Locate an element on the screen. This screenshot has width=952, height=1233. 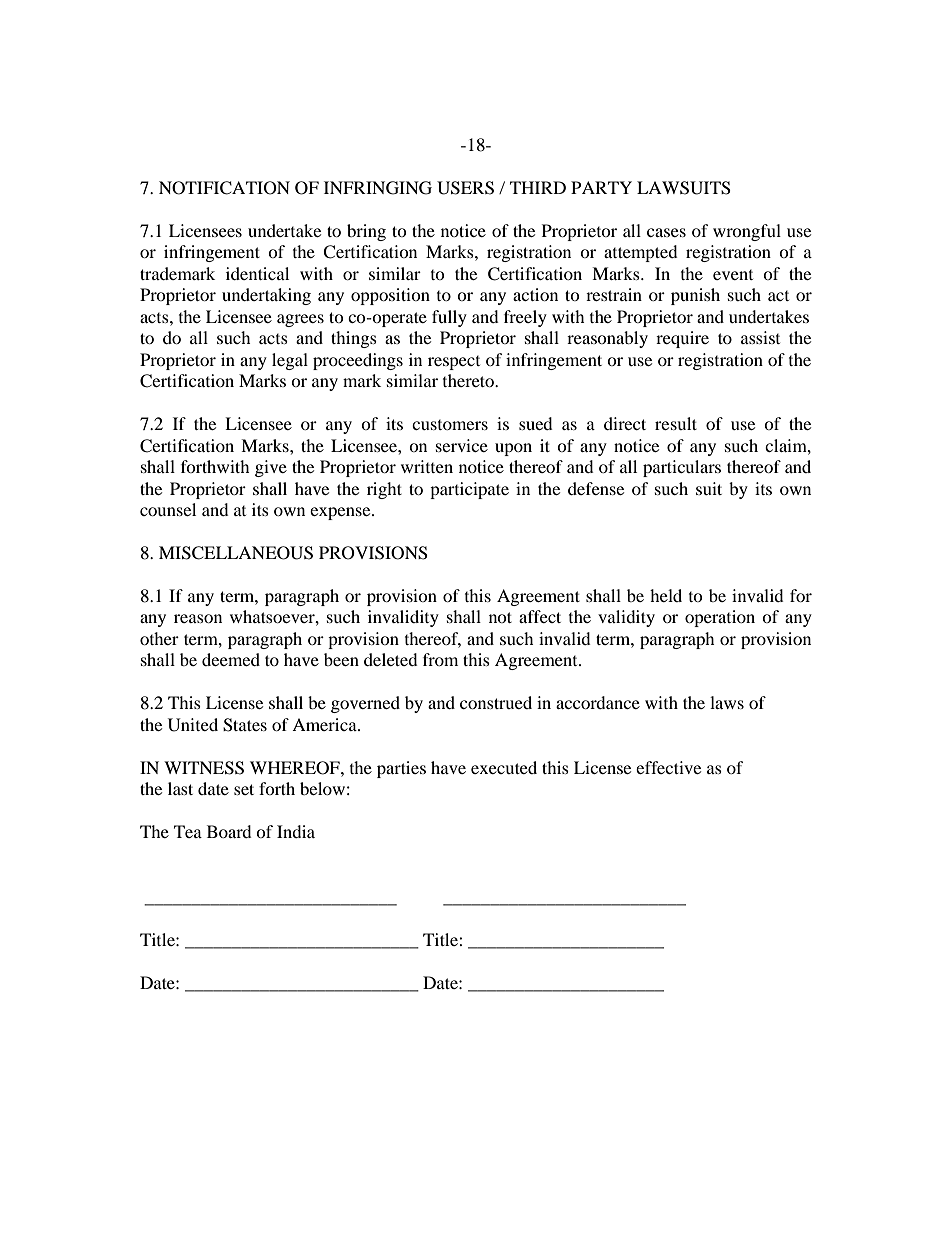
MISCELLANEOUS is located at coordinates (236, 553).
